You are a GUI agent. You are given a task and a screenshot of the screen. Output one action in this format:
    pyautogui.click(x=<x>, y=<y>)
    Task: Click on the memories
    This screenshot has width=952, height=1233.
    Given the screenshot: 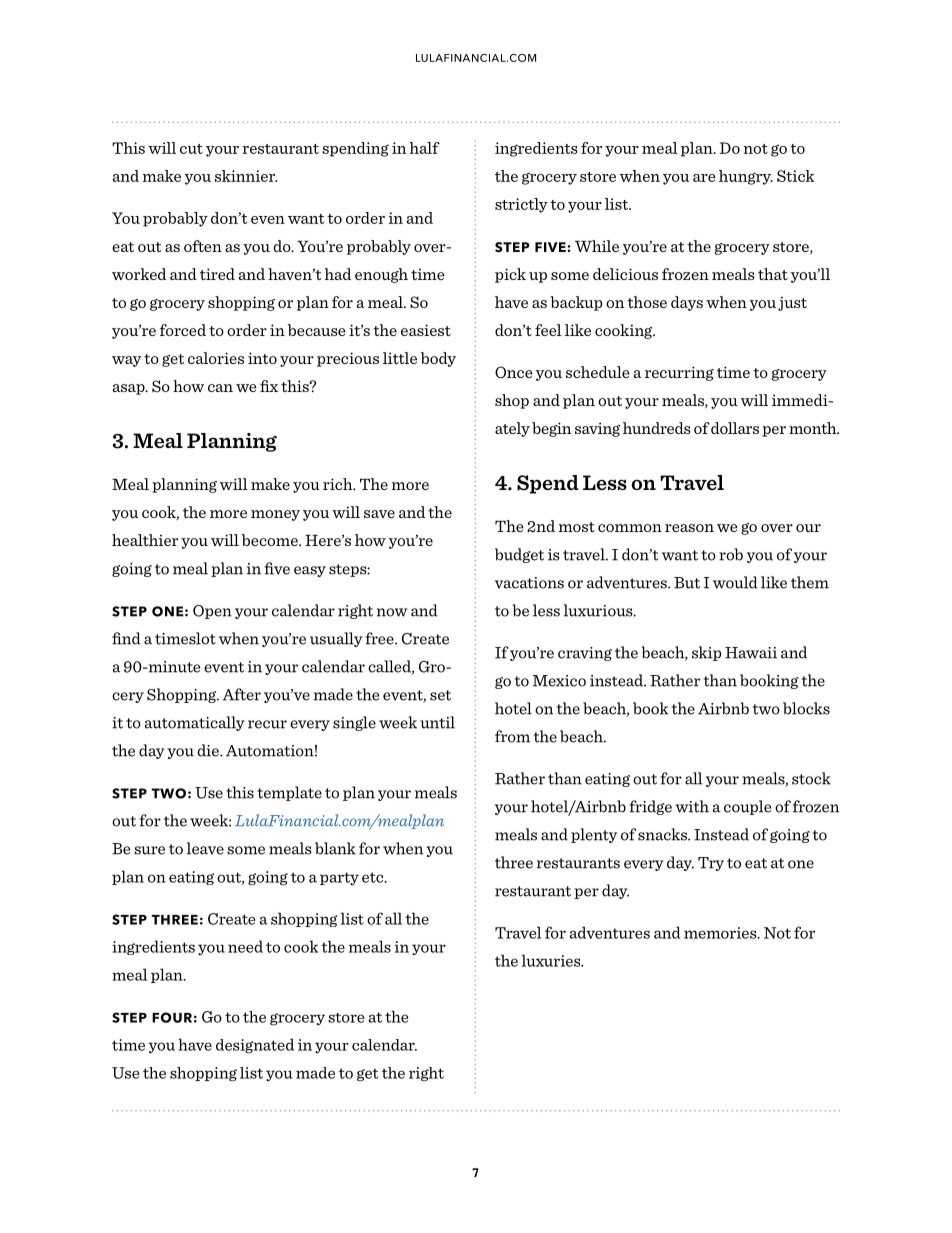 What is the action you would take?
    pyautogui.click(x=721, y=933)
